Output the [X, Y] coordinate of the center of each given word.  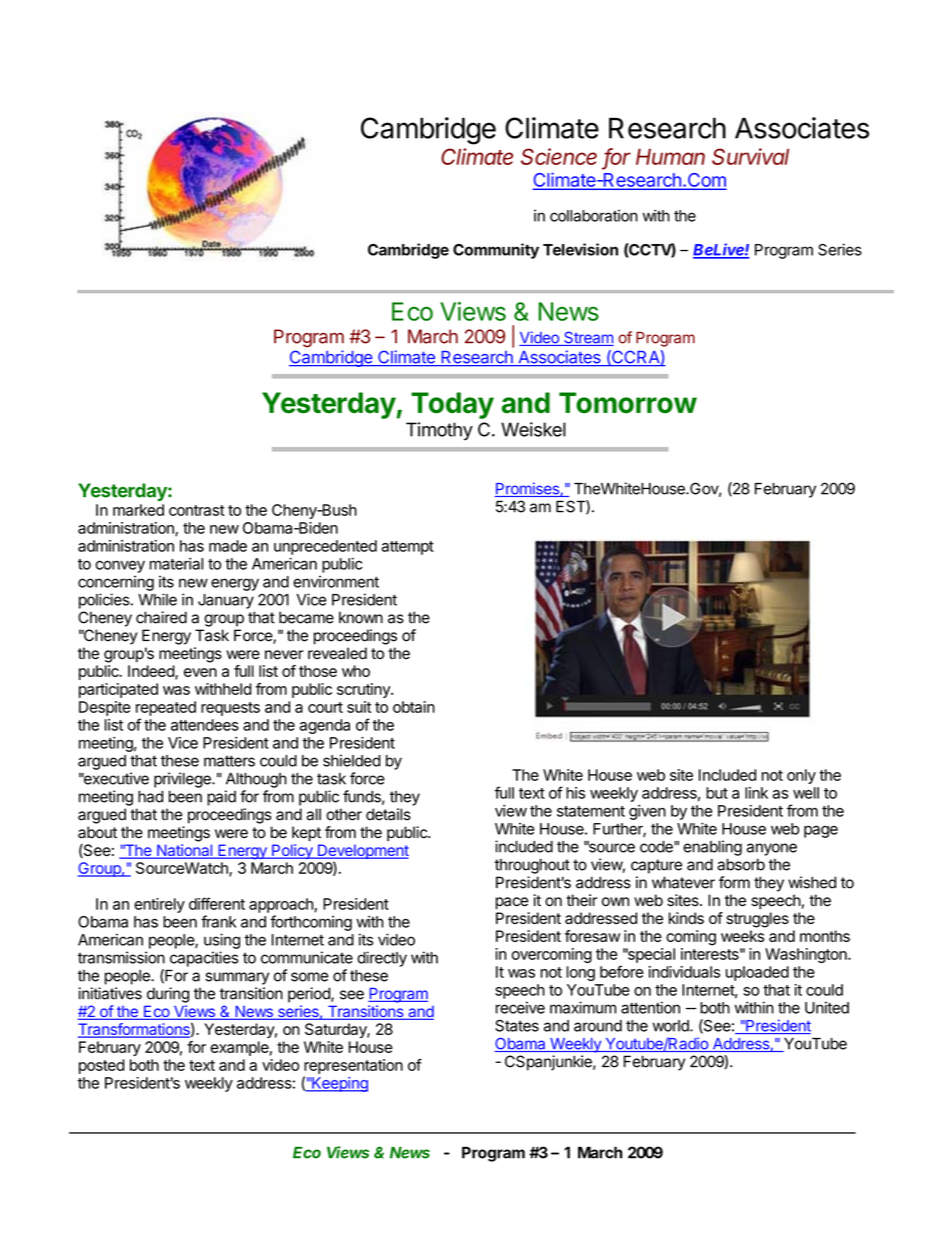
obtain [414, 707]
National [184, 851]
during [168, 995]
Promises [527, 489]
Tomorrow [628, 403]
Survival [750, 156]
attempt [407, 548]
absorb [741, 864]
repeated [166, 708]
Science [559, 156]
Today [452, 405]
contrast [197, 510]
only [801, 776]
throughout [532, 866]
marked [138, 510]
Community [496, 251]
